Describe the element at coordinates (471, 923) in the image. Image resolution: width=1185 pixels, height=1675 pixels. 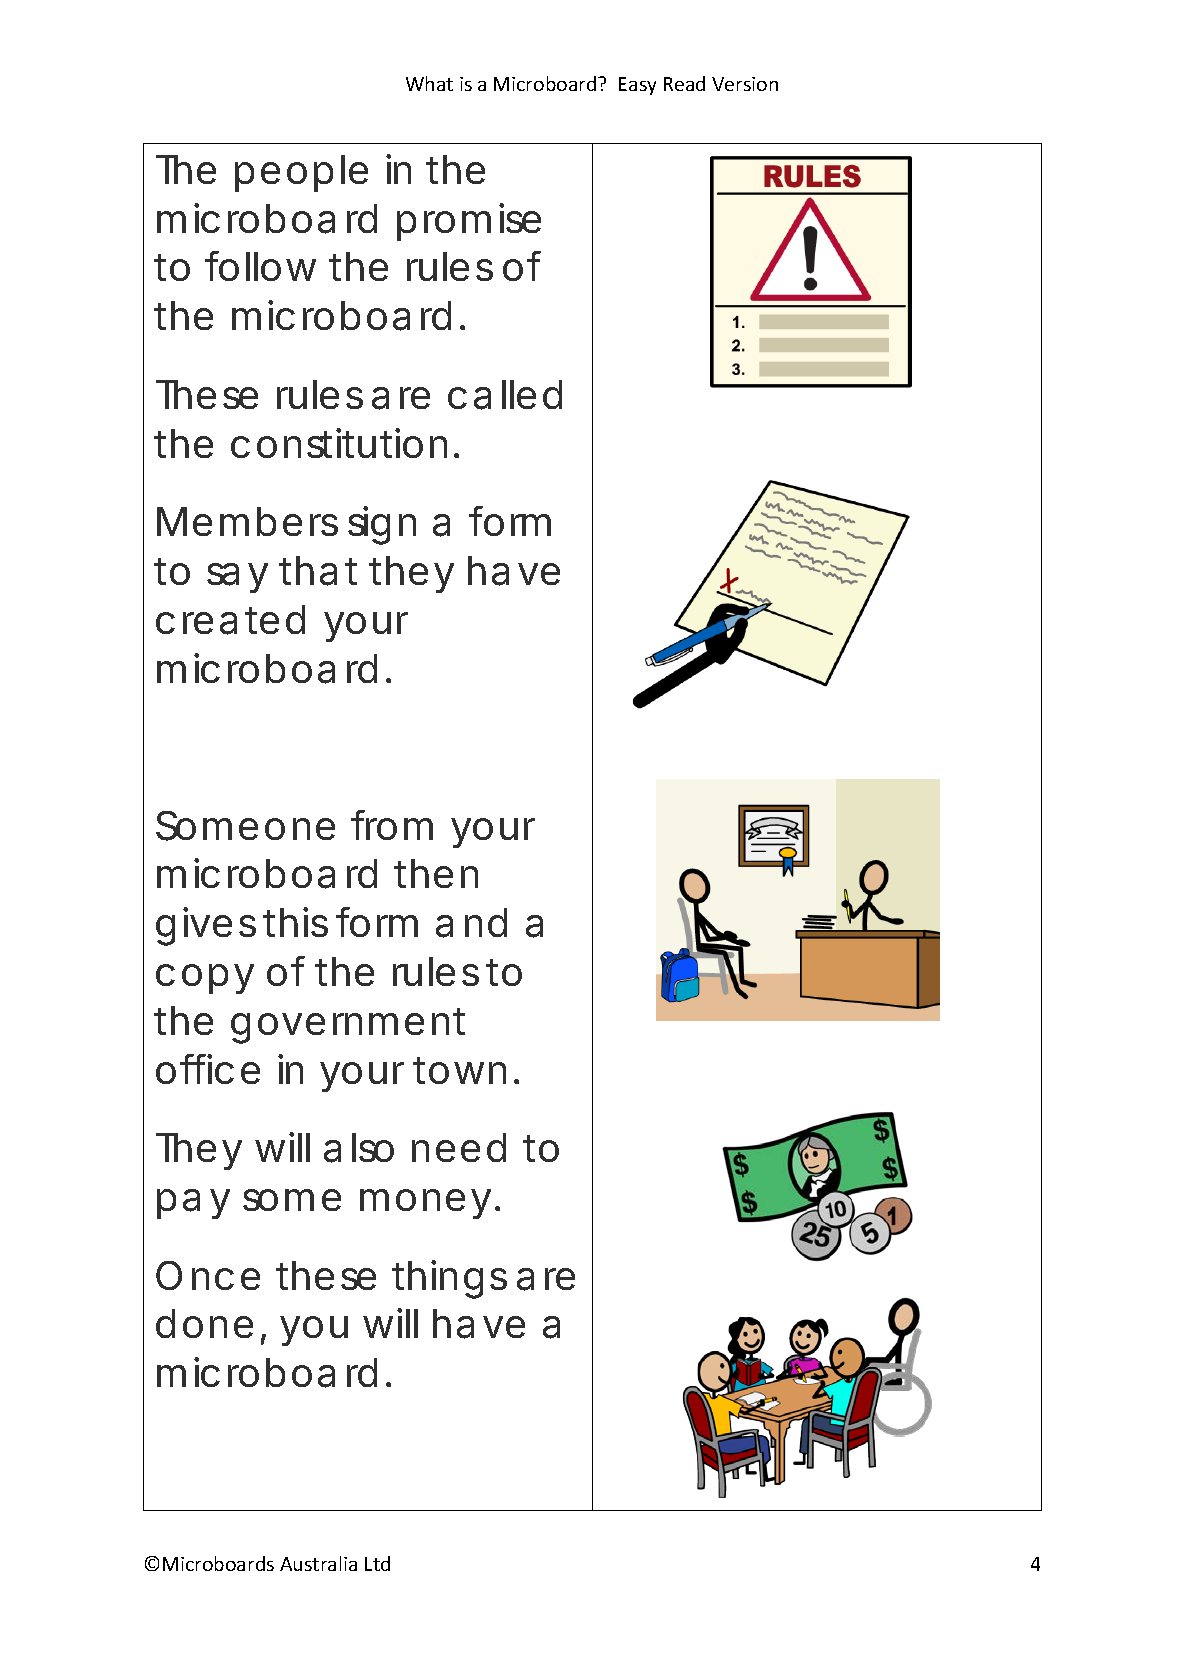
I see `and` at that location.
